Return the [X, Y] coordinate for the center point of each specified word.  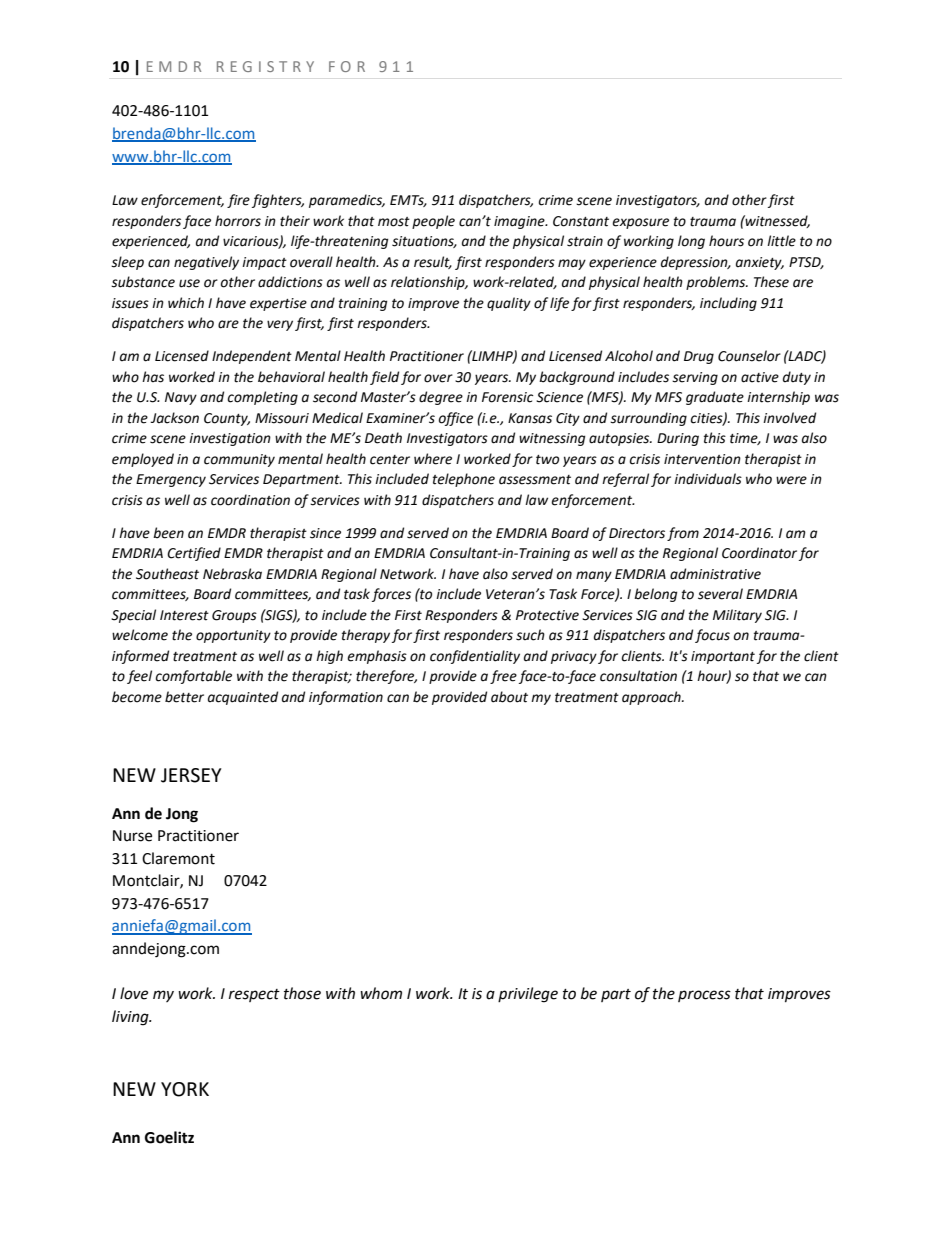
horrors [238, 221]
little [781, 241]
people [433, 222]
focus [712, 636]
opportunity [233, 636]
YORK [185, 1089]
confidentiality [475, 657]
